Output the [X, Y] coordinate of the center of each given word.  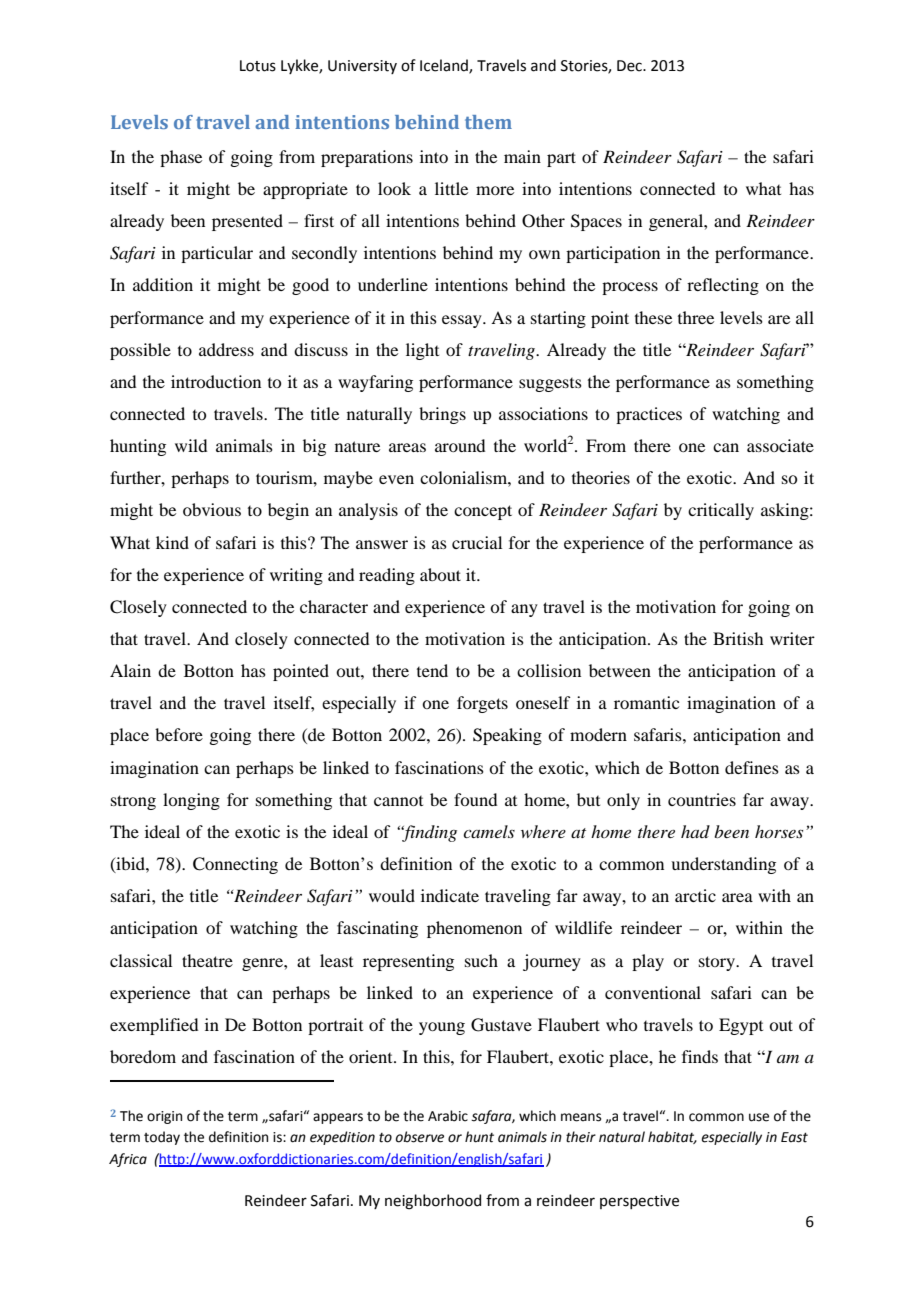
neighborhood [433, 1202]
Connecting [235, 865]
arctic [695, 895]
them [488, 122]
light [422, 351]
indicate [450, 895]
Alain [130, 670]
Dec [630, 66]
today [162, 1138]
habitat [672, 1137]
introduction [216, 381]
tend [432, 670]
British [738, 638]
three [696, 317]
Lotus [258, 66]
